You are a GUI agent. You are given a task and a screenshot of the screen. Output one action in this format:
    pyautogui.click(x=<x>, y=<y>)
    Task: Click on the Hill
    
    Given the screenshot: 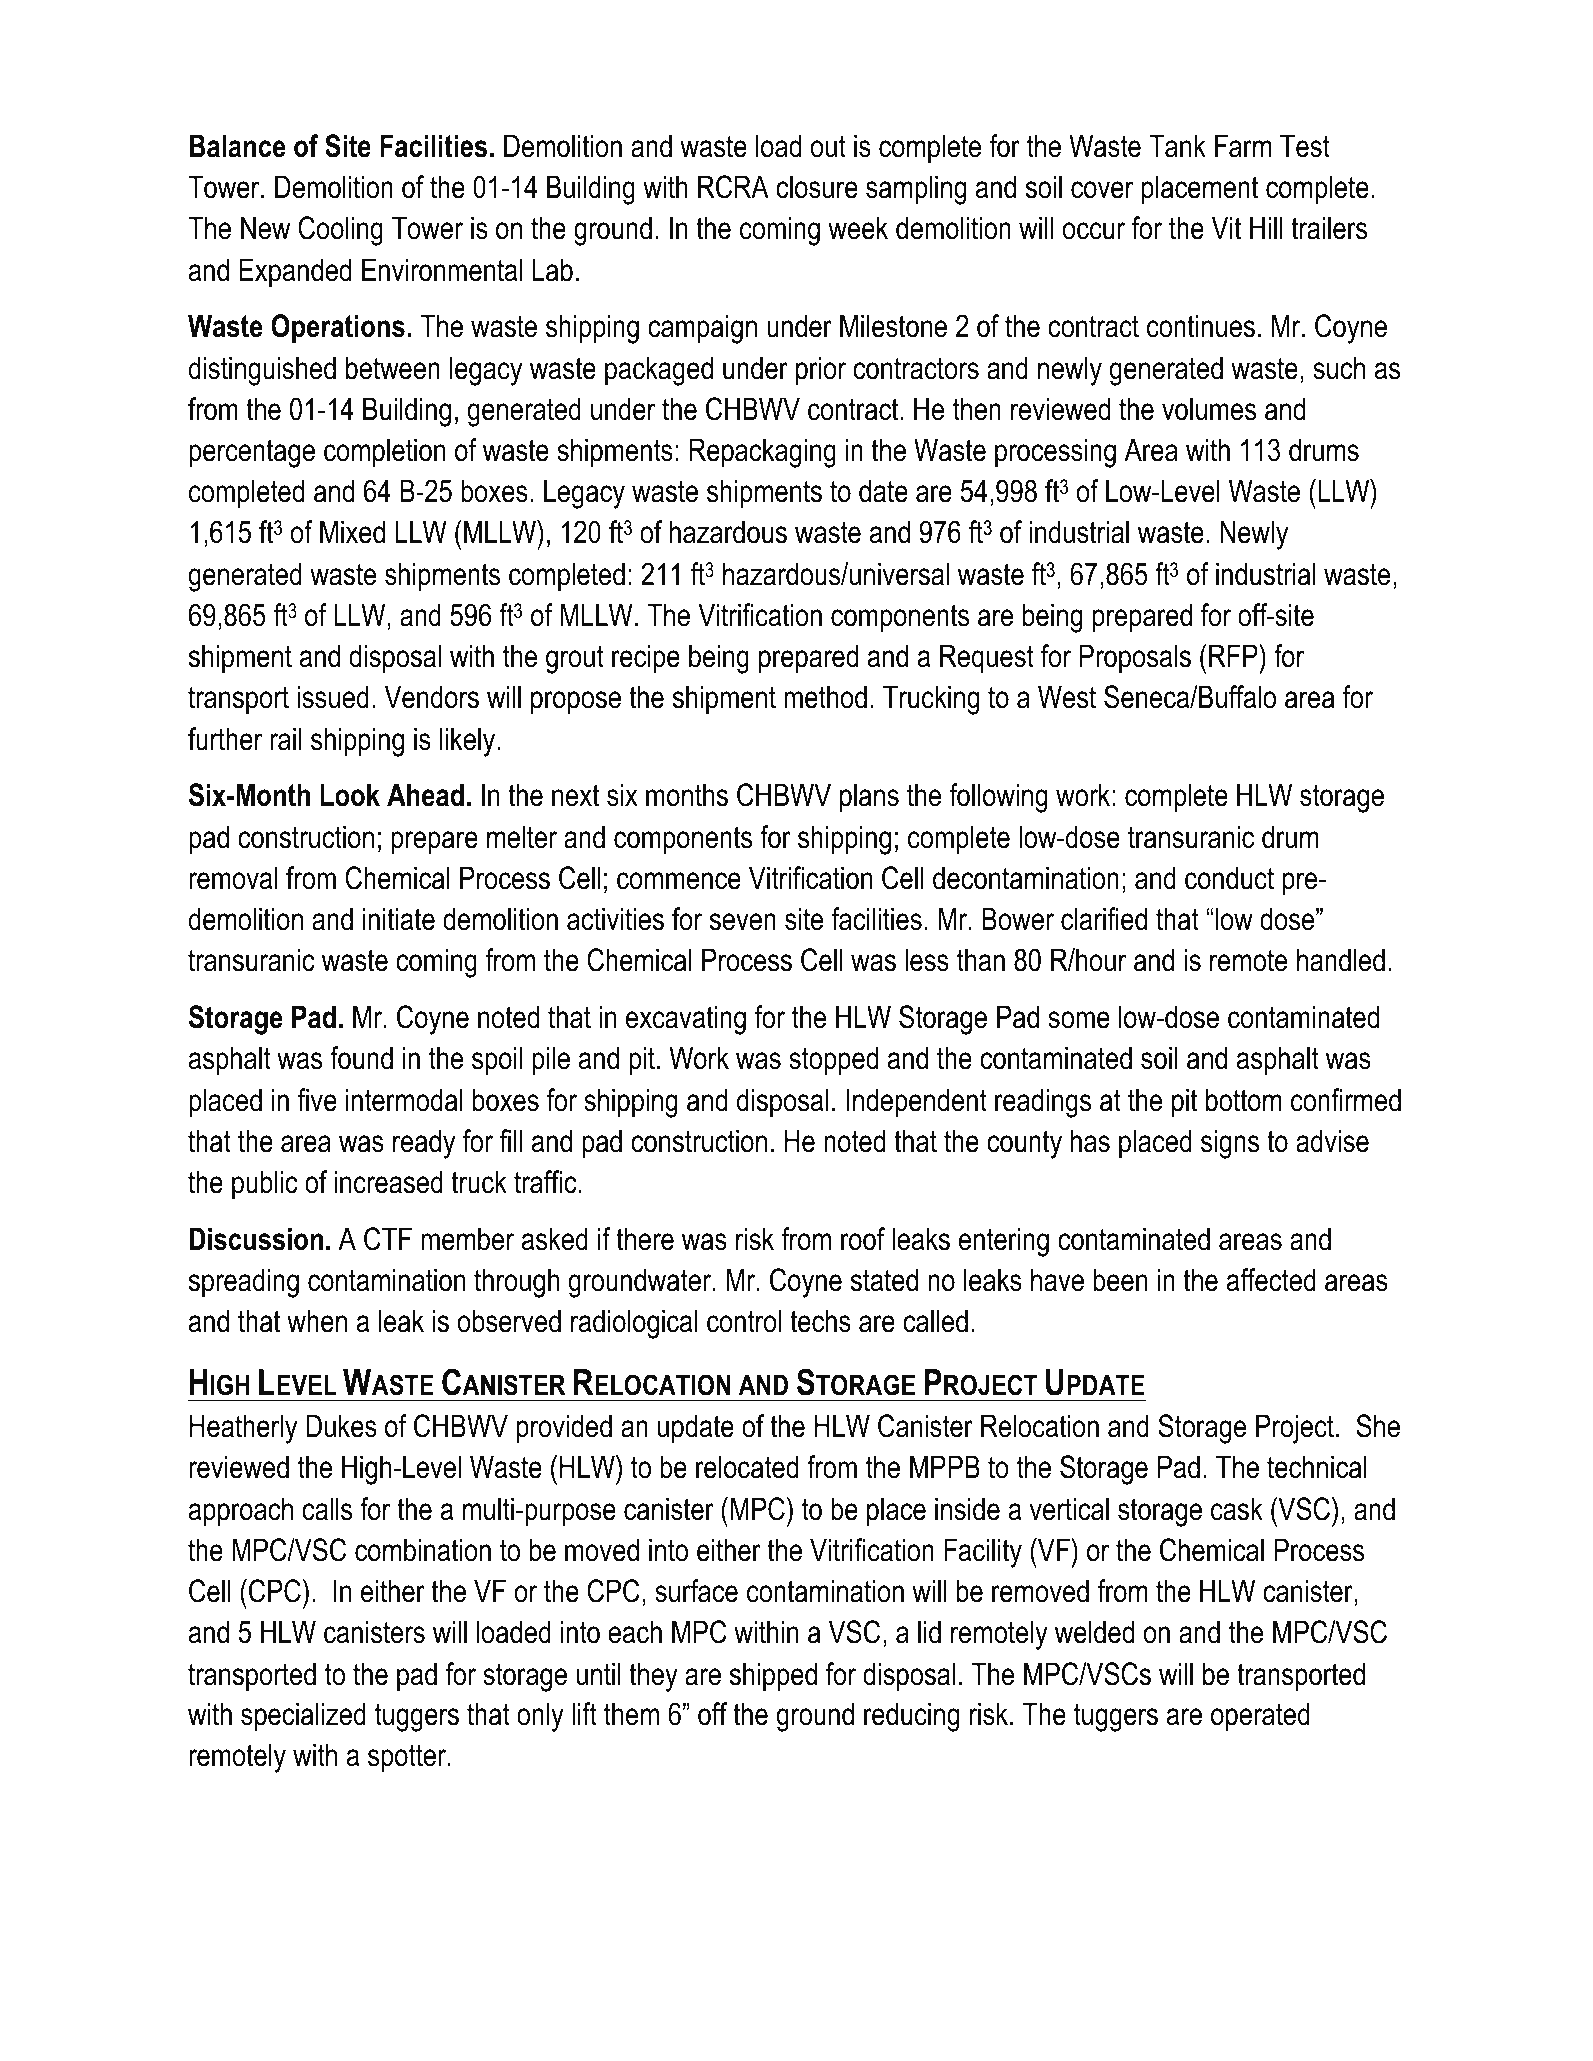 What is the action you would take?
    pyautogui.click(x=1266, y=227)
